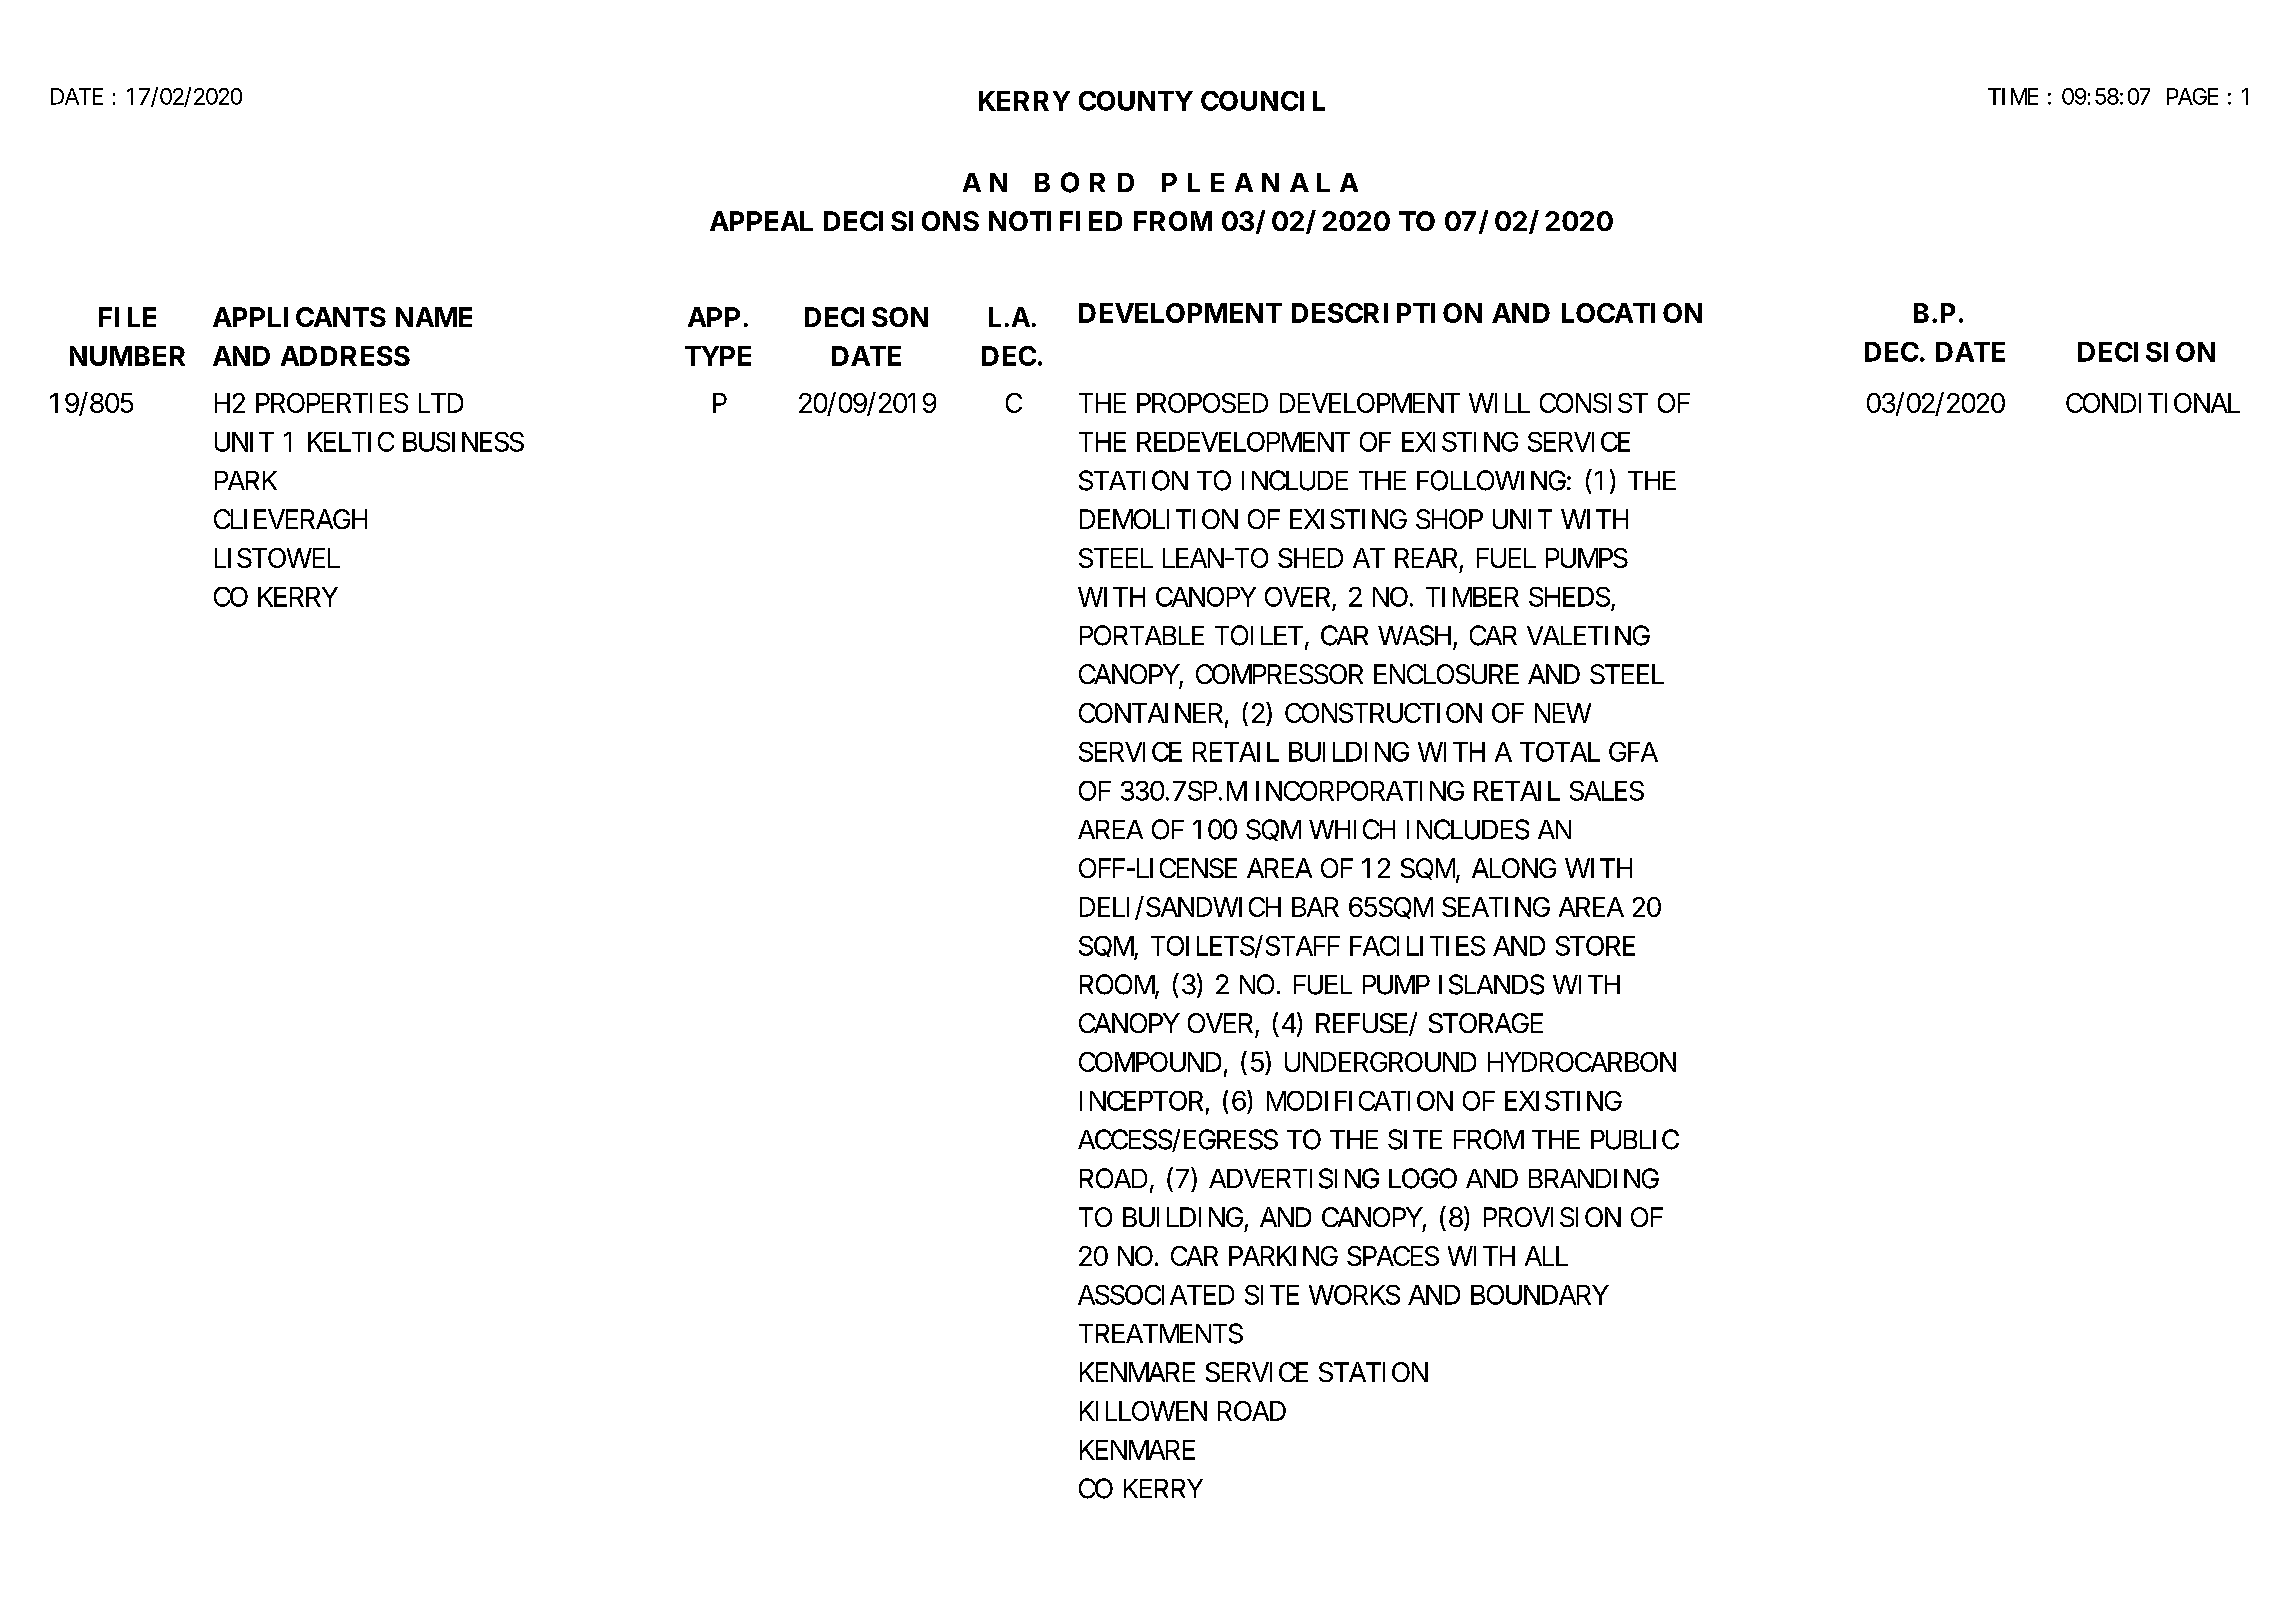 The height and width of the document is (1619, 2288). I want to click on APPEAL, so click(761, 221).
